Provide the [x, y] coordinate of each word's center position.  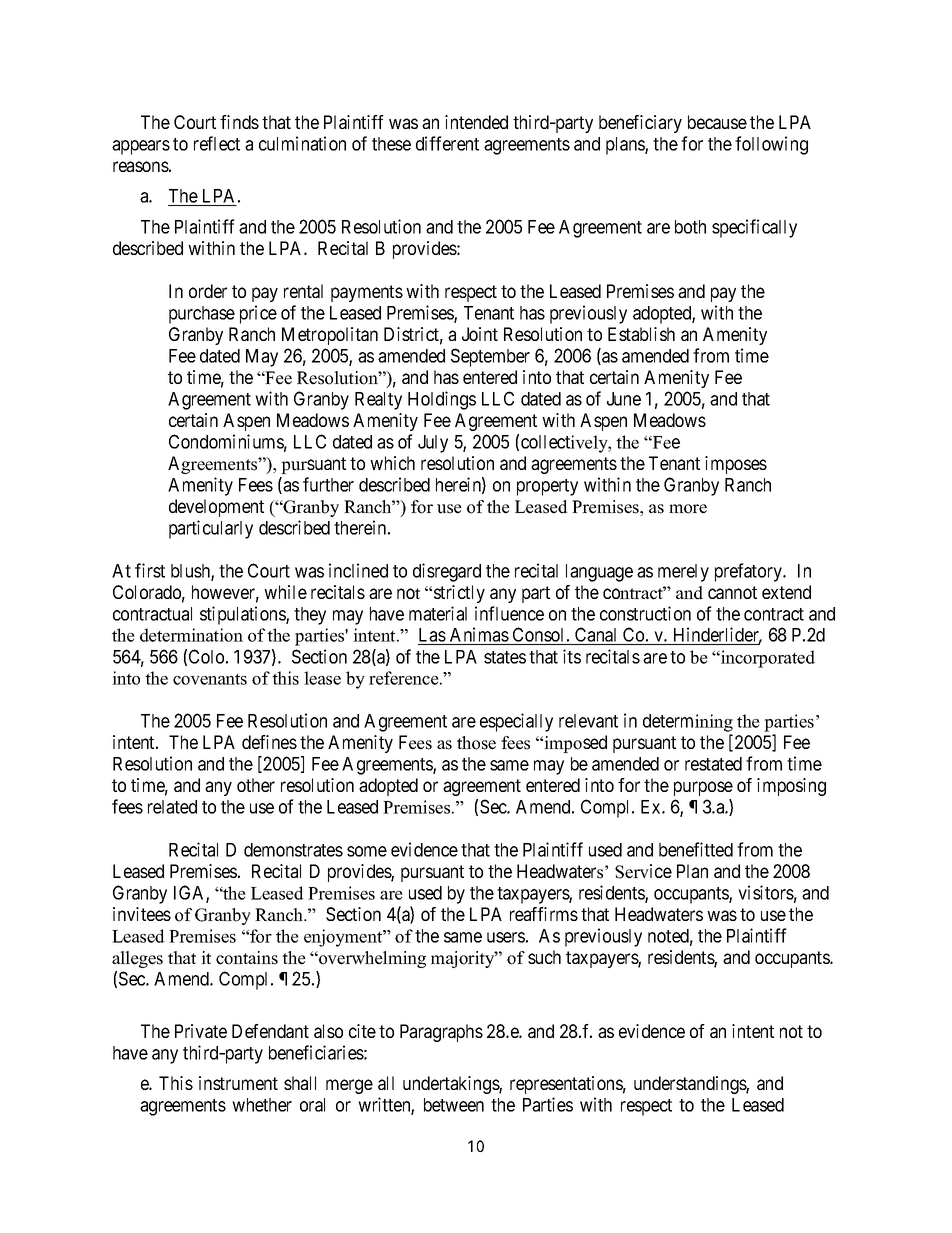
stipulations [243, 615]
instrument [238, 1083]
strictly [459, 594]
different [447, 143]
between [454, 1105]
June [624, 399]
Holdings [442, 400]
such [544, 957]
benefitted [696, 849]
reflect [217, 143]
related [172, 807]
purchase [202, 315]
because [717, 122]
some [367, 851]
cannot [732, 592]
